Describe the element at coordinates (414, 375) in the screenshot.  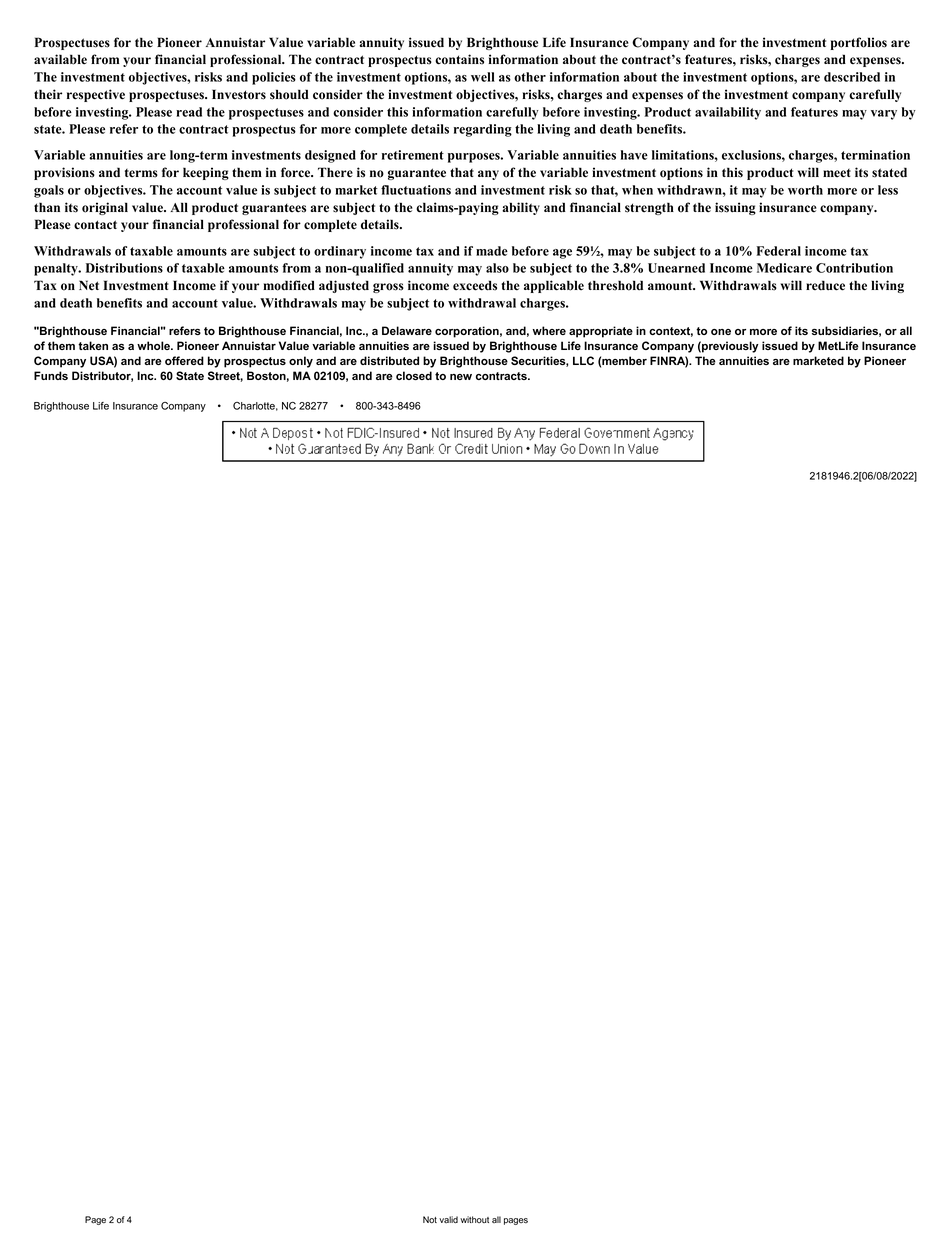
I see `closed` at that location.
